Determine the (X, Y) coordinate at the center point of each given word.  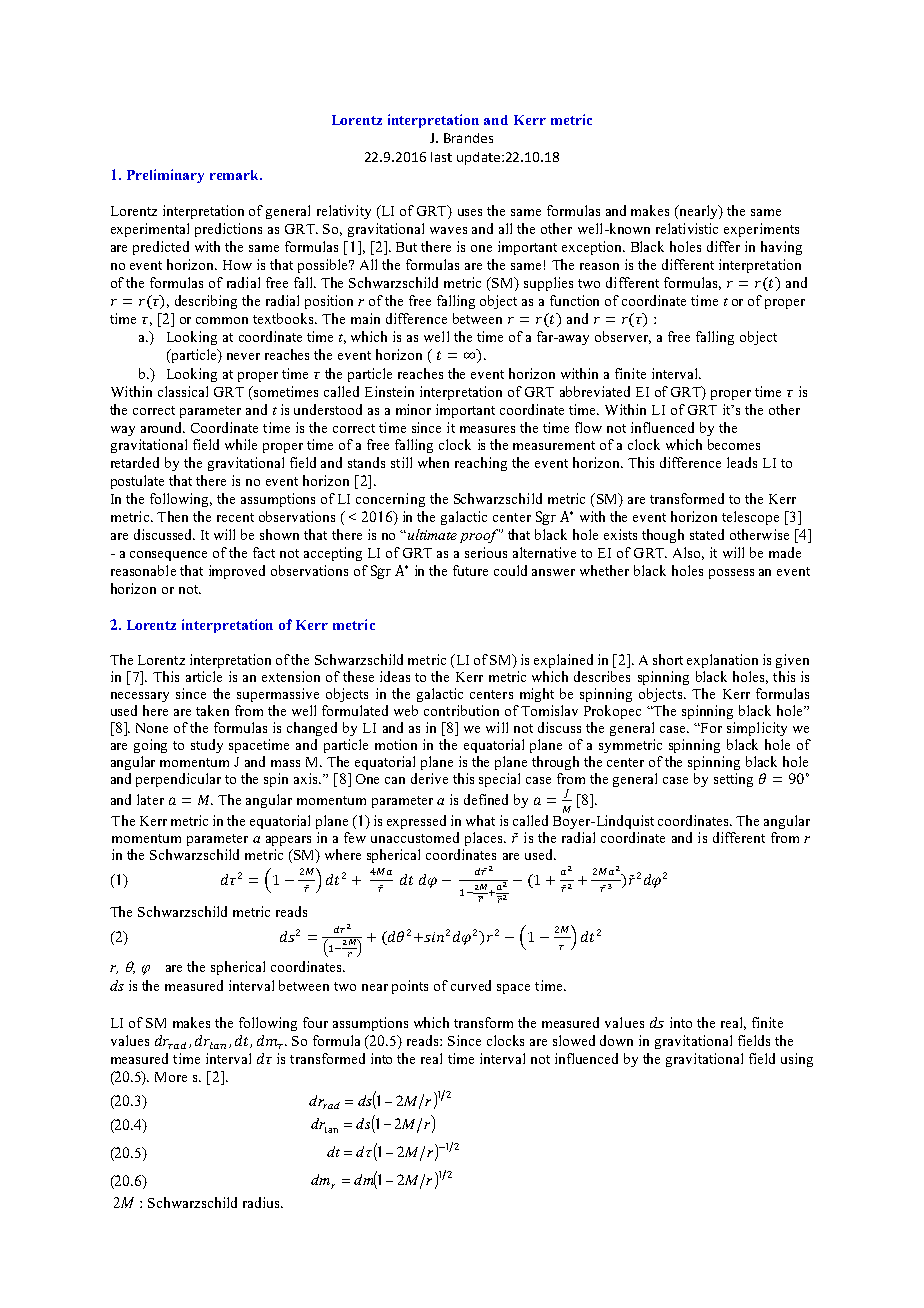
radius (262, 1202)
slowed (574, 1040)
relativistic (687, 228)
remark (236, 175)
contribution (461, 710)
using (797, 1060)
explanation (722, 661)
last (441, 157)
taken (212, 710)
